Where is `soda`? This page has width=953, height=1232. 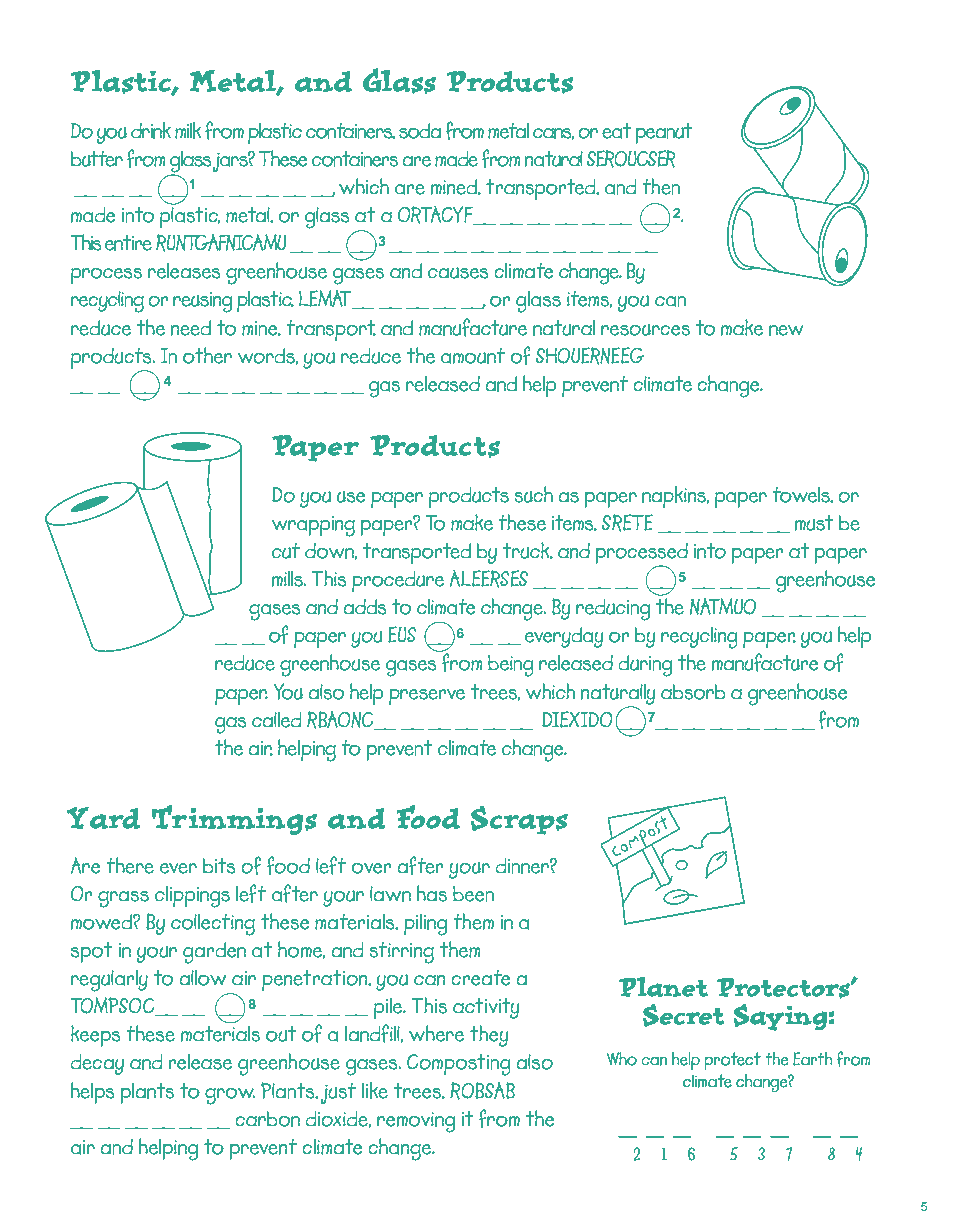 soda is located at coordinates (420, 131).
